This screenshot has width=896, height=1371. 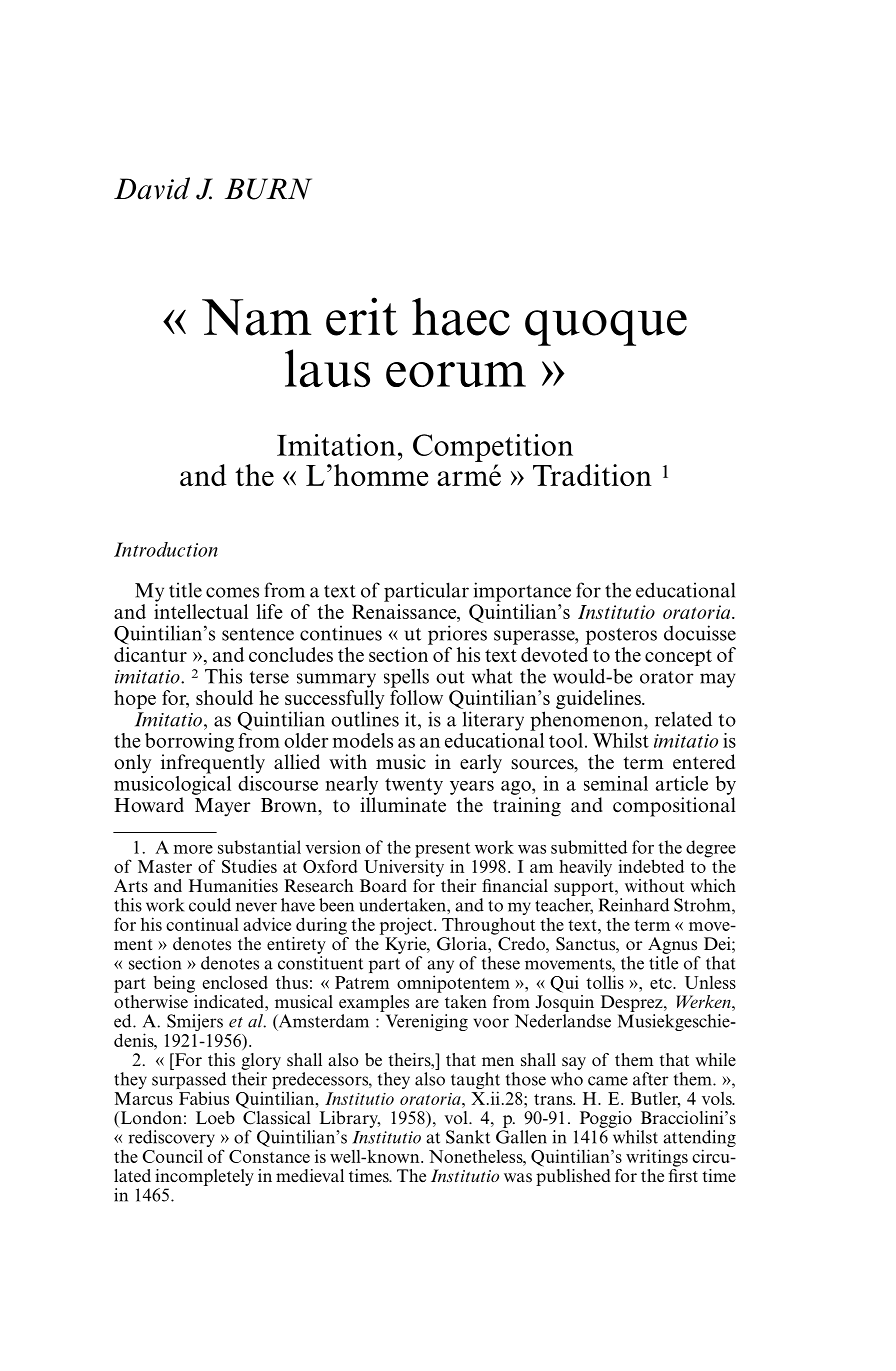 What do you see at coordinates (406, 678) in the screenshot?
I see `spells` at bounding box center [406, 678].
